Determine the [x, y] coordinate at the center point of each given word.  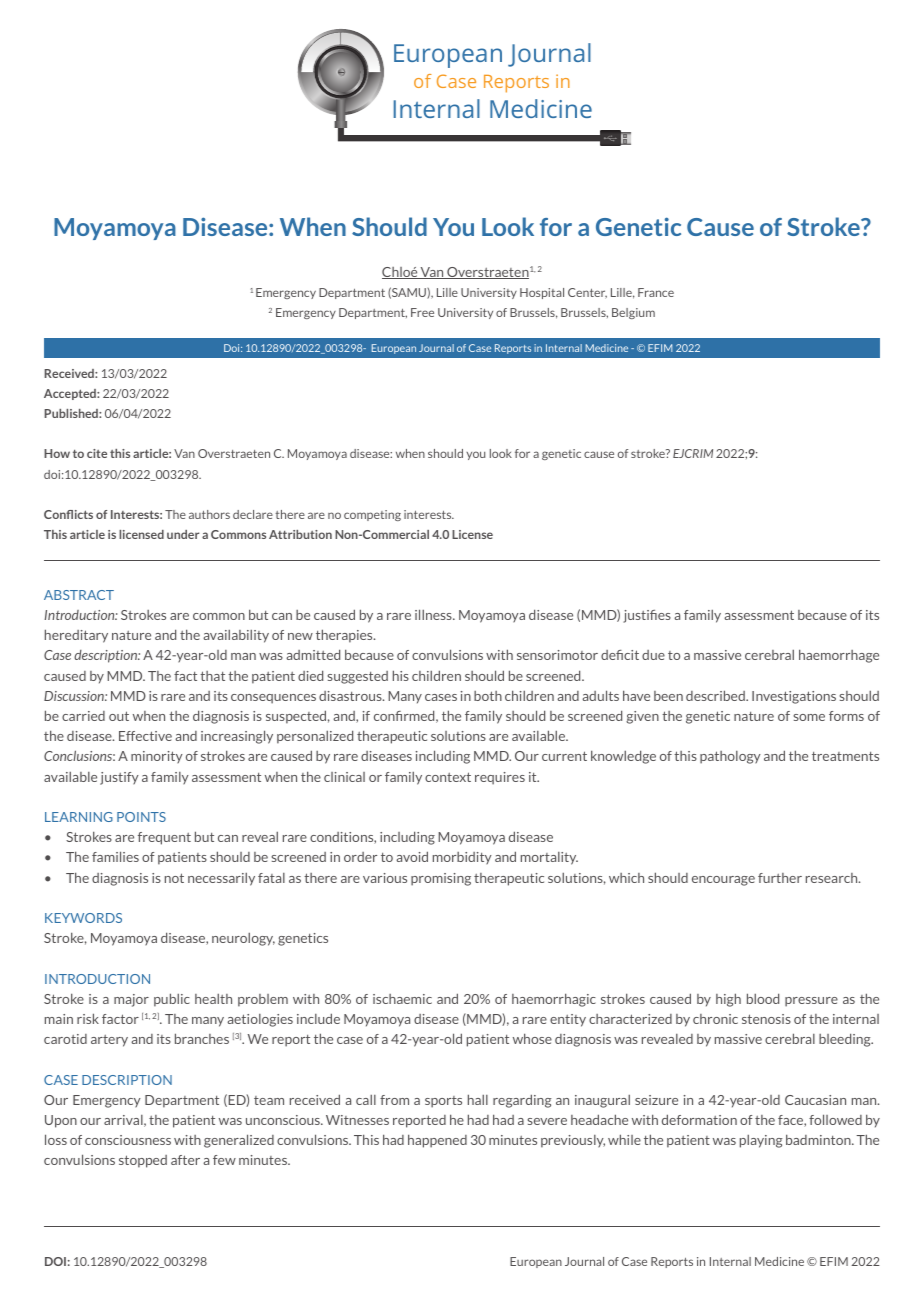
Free [422, 312]
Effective [145, 736]
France [656, 292]
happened [437, 1141]
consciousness [128, 1140]
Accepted [71, 394]
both [488, 696]
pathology [730, 757]
